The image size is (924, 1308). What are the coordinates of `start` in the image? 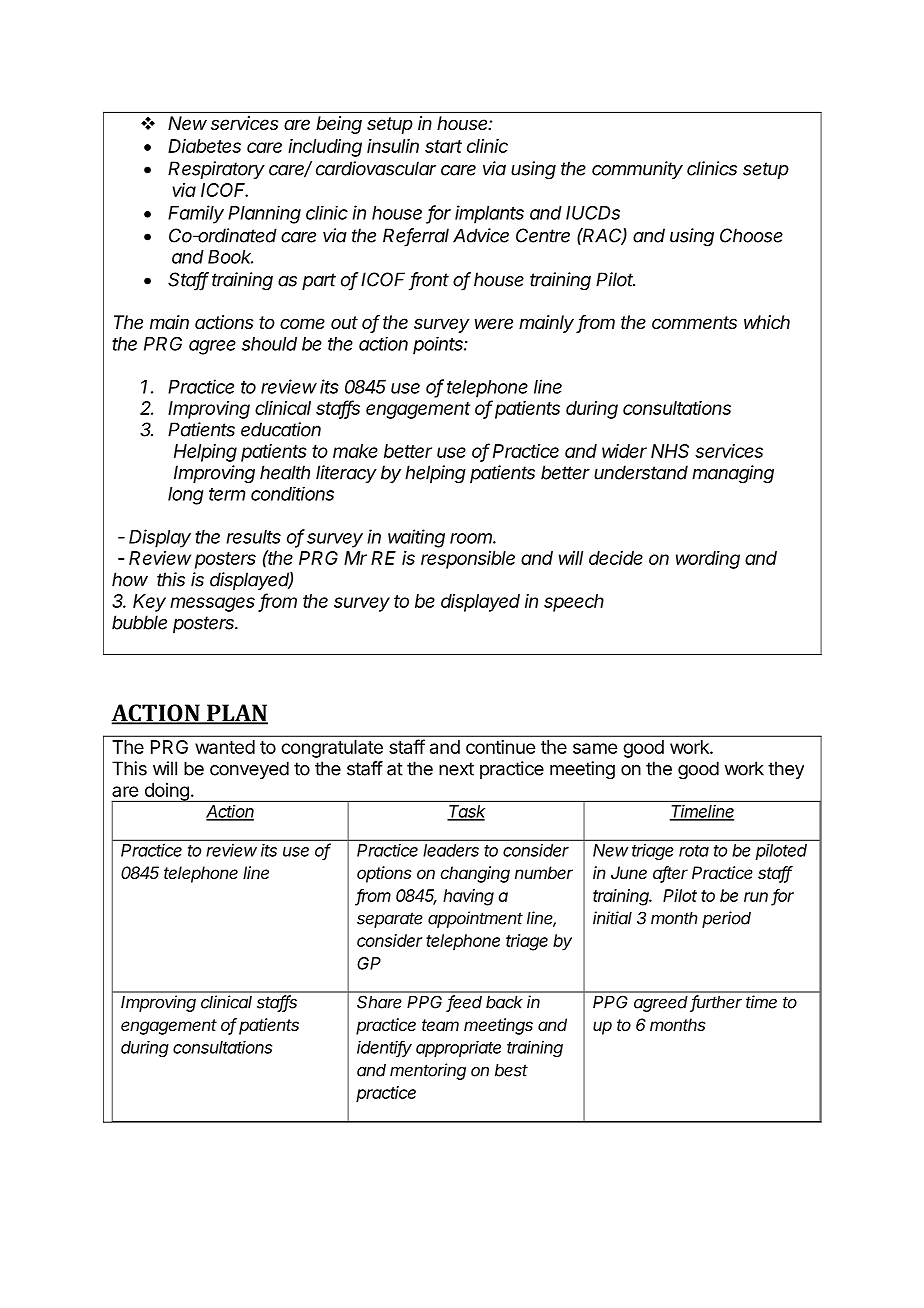 It's located at (443, 146).
